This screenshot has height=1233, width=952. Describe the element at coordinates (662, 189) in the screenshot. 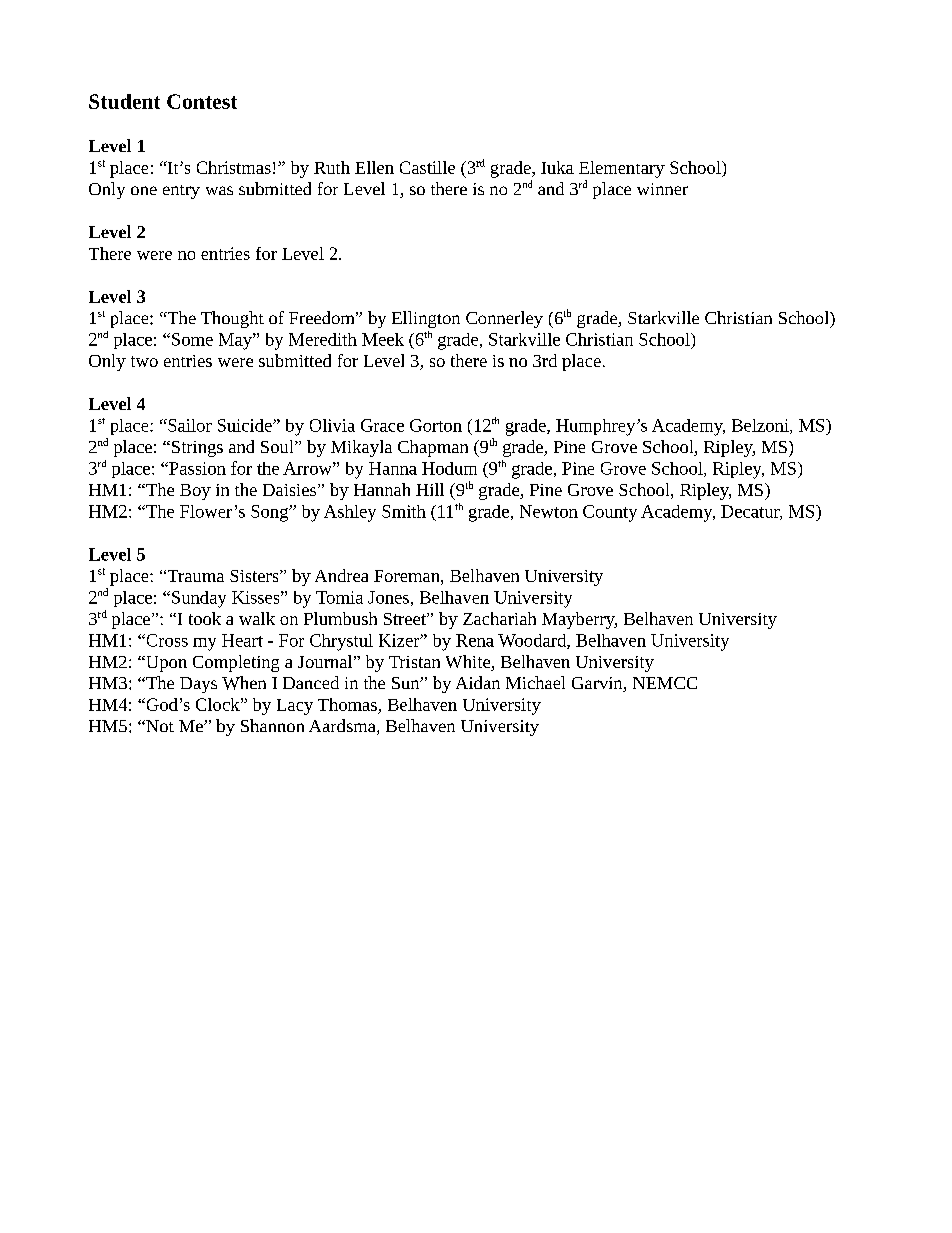

I see `winner` at that location.
